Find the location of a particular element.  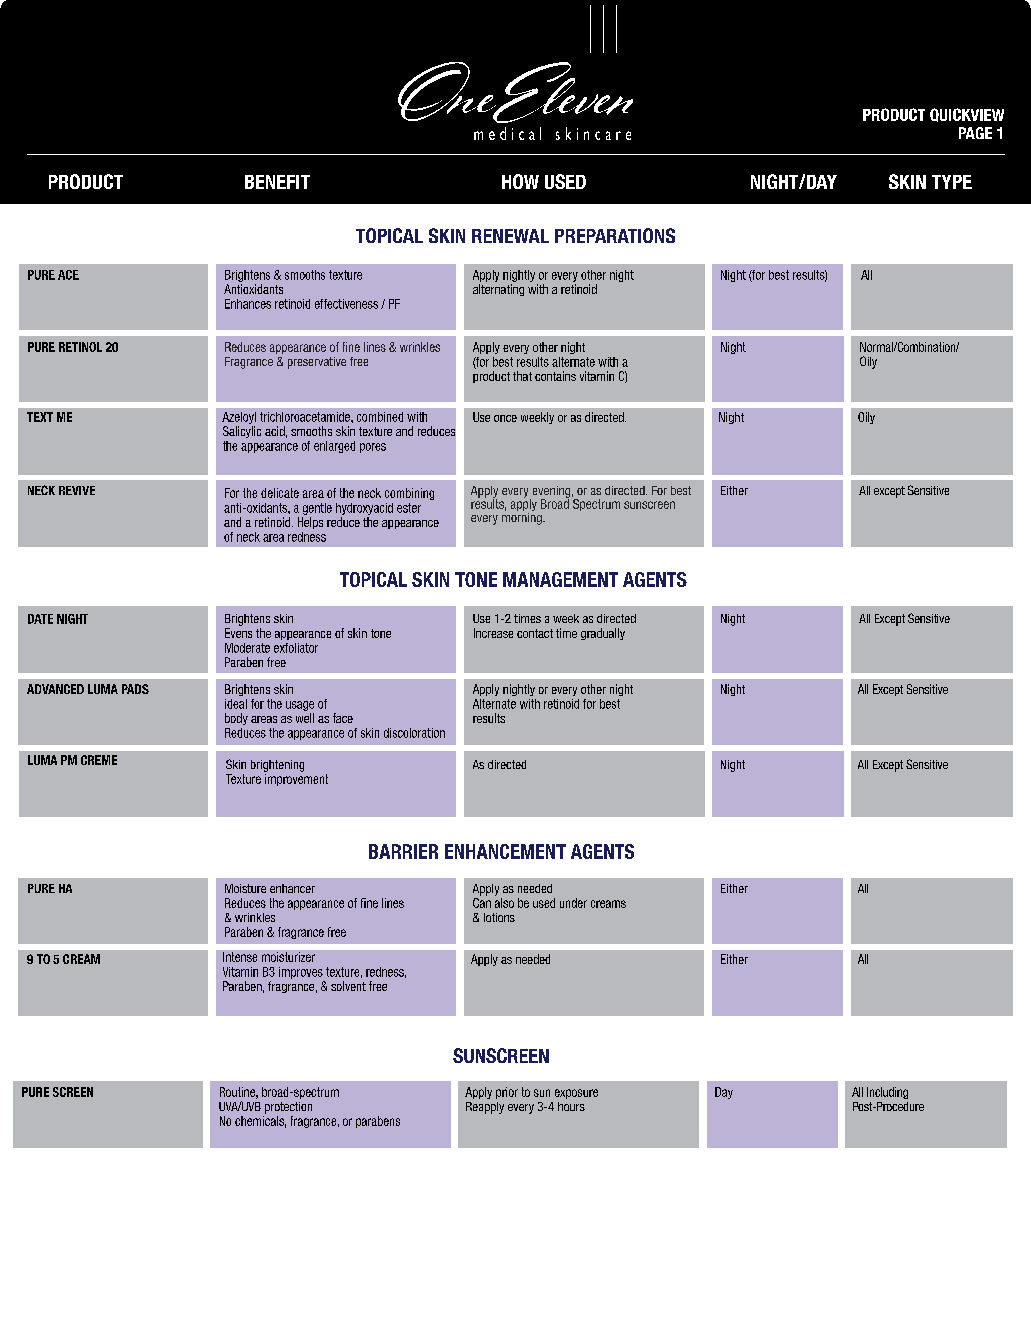

TYPE is located at coordinates (952, 182).
